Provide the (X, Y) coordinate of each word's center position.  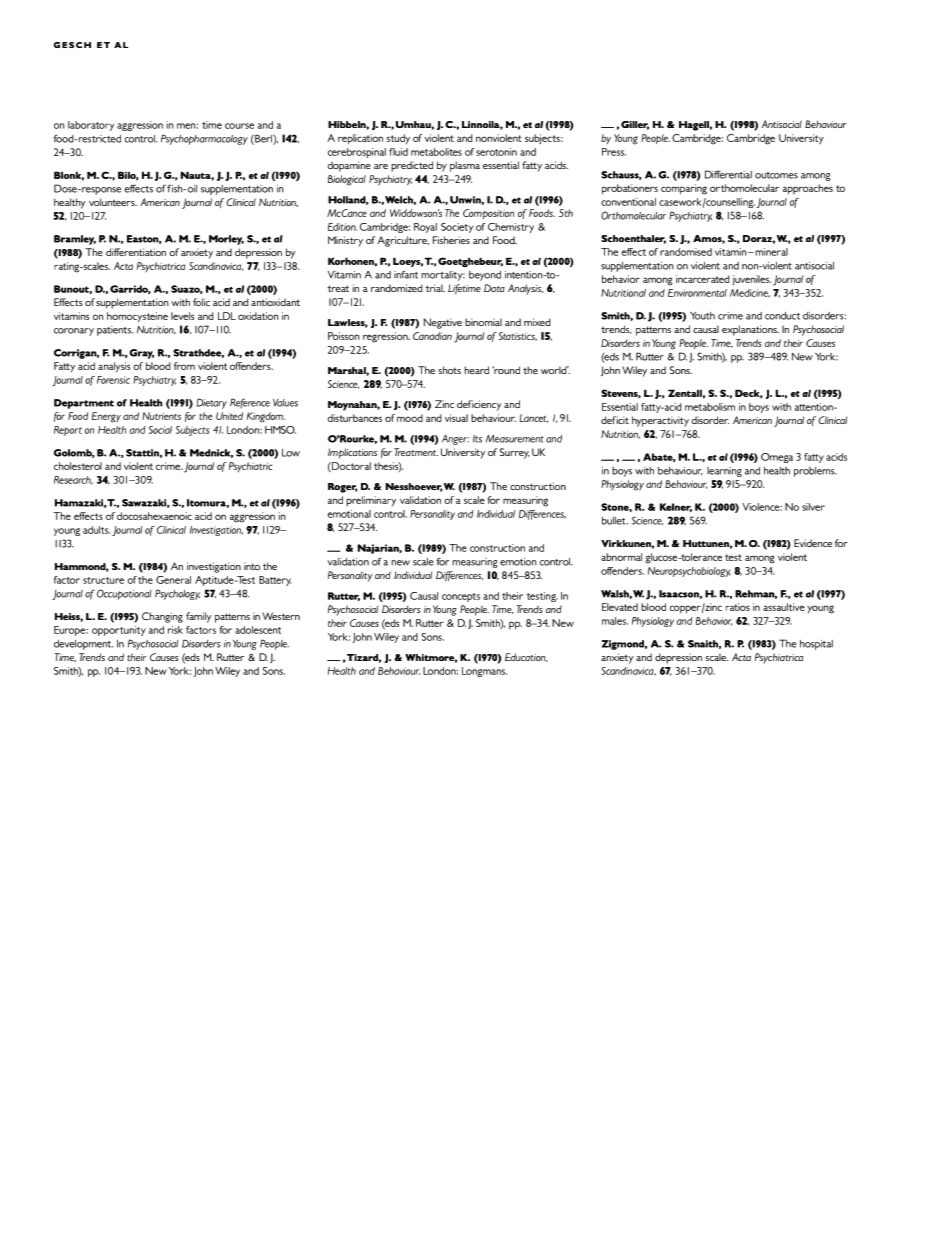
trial (435, 288)
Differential (728, 174)
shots (449, 370)
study (398, 139)
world (555, 370)
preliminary (371, 501)
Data (494, 288)
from (184, 366)
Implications (352, 453)
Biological (347, 180)
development (83, 645)
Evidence (813, 543)
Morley (226, 240)
